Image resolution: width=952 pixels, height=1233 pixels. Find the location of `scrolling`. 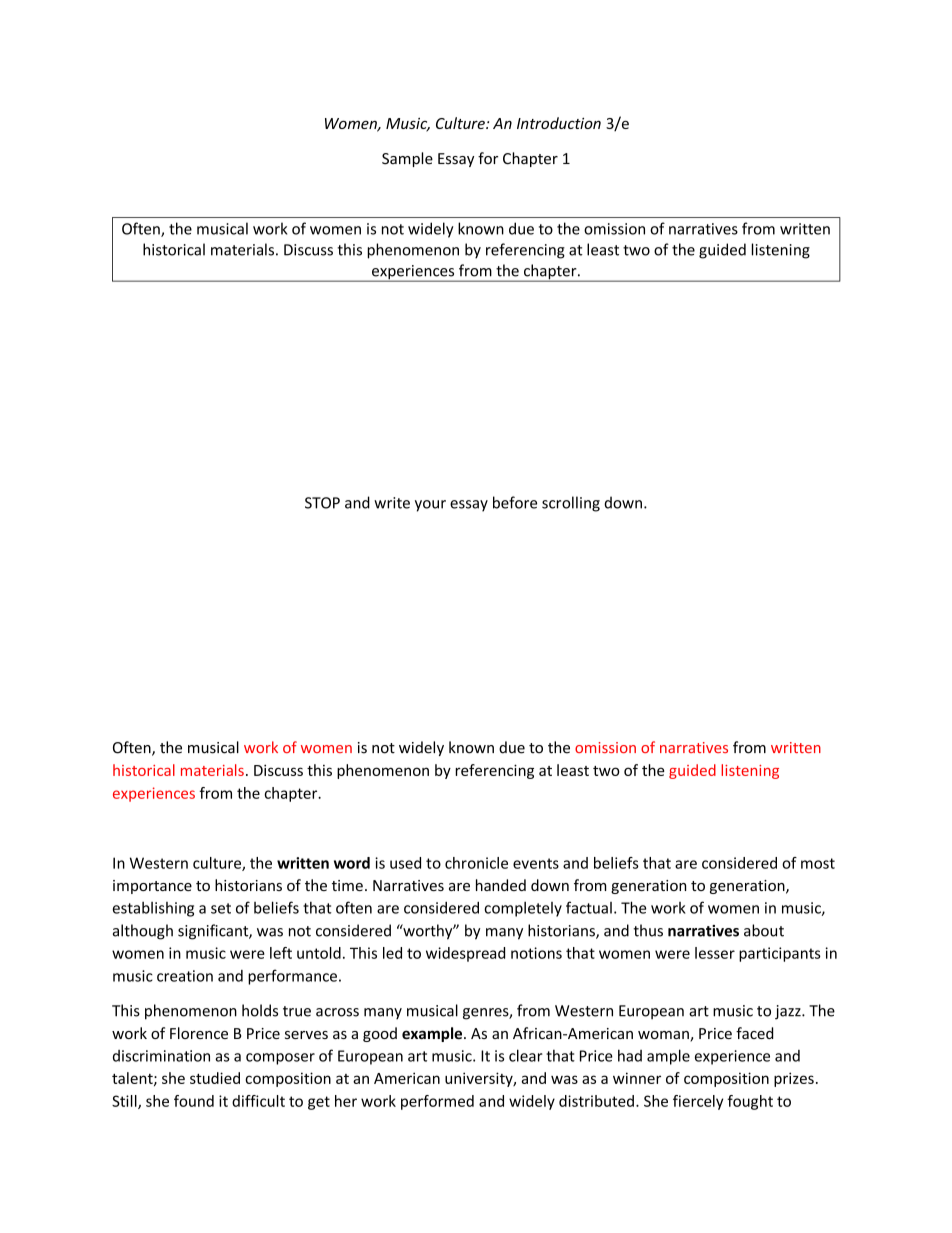

scrolling is located at coordinates (571, 504).
